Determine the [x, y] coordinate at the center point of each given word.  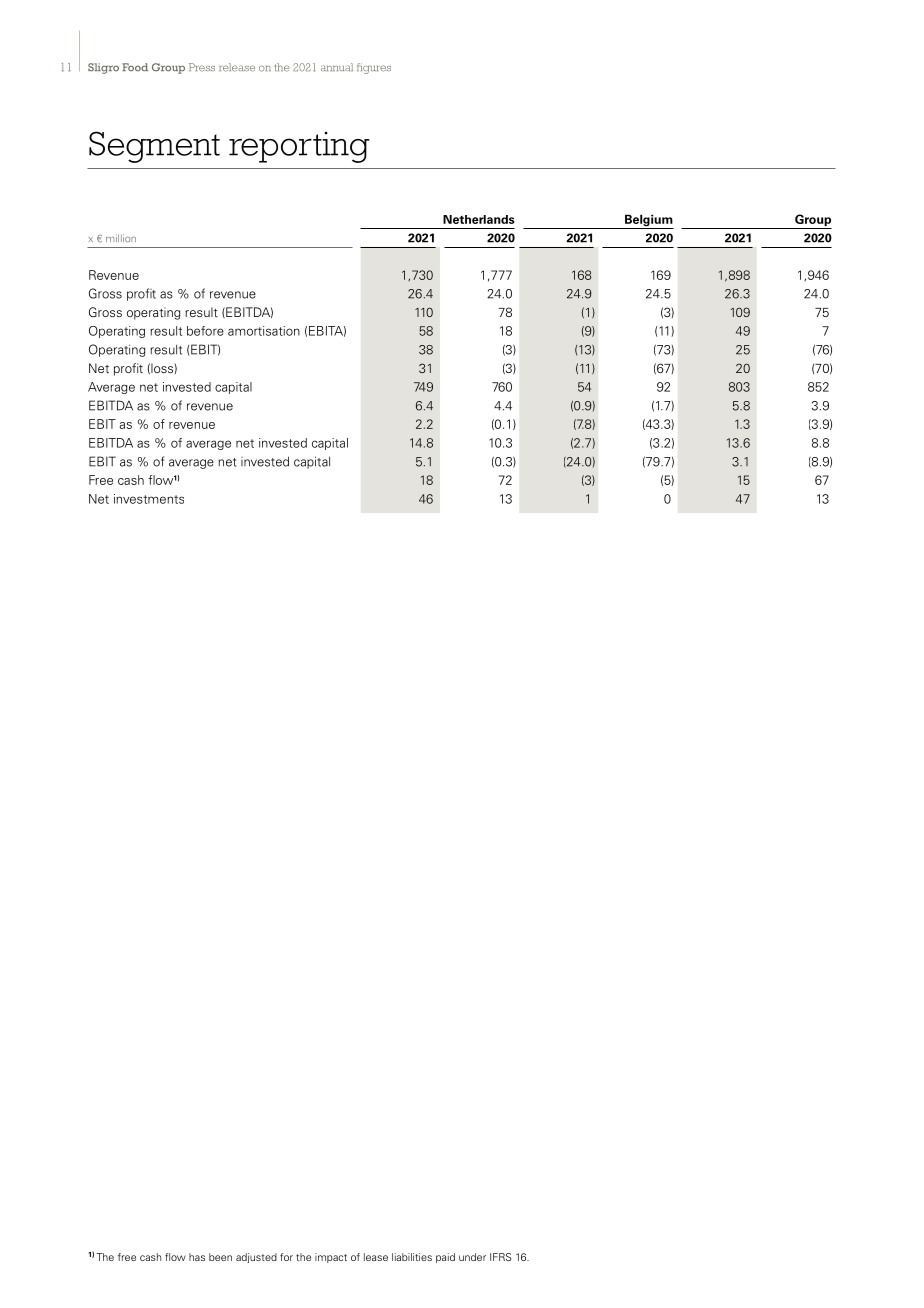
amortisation [264, 331]
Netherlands [479, 219]
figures [374, 68]
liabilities [412, 1257]
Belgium [648, 221]
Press [202, 67]
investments [149, 499]
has [197, 1257]
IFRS [500, 1257]
